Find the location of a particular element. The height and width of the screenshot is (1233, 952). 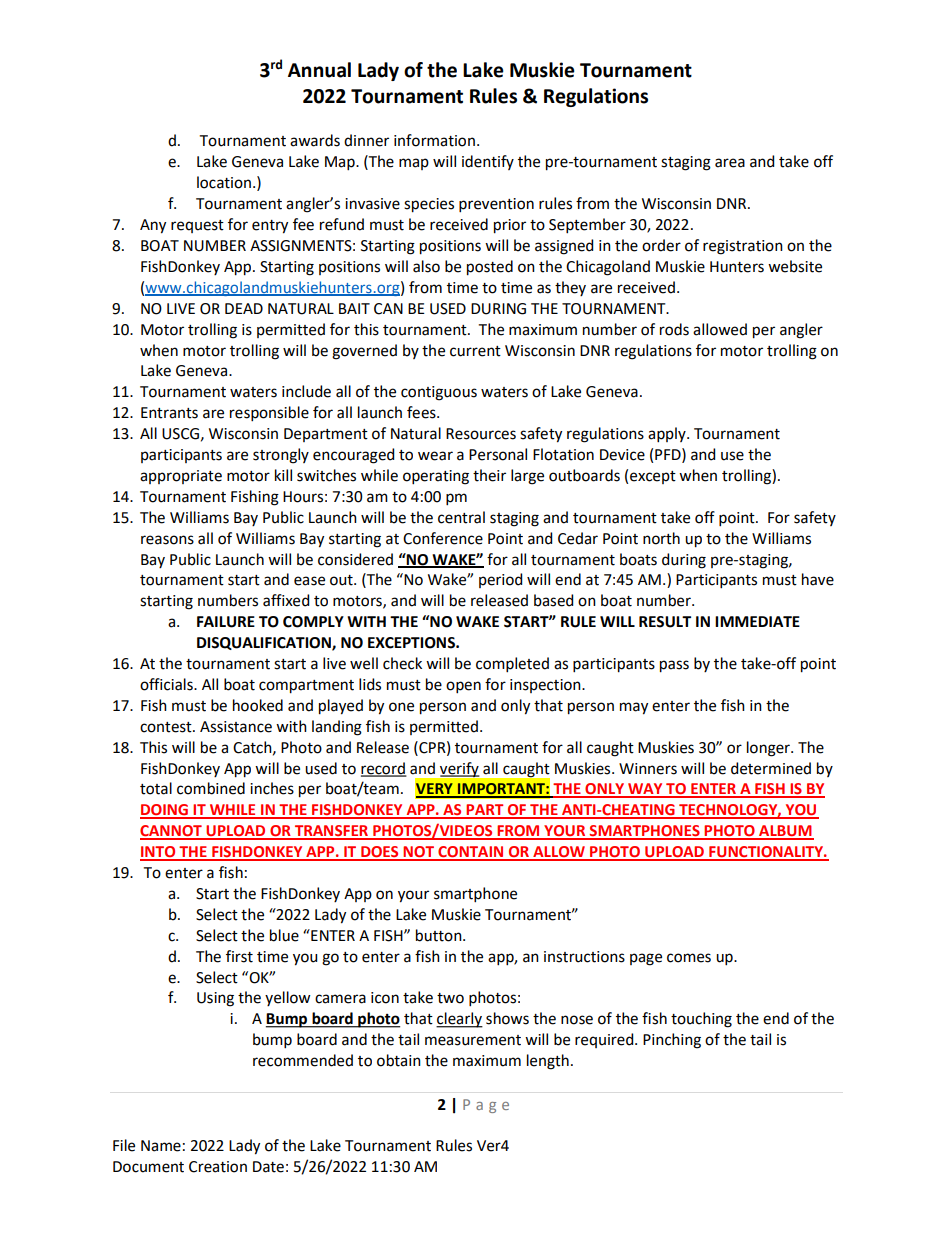

information is located at coordinates (434, 140).
